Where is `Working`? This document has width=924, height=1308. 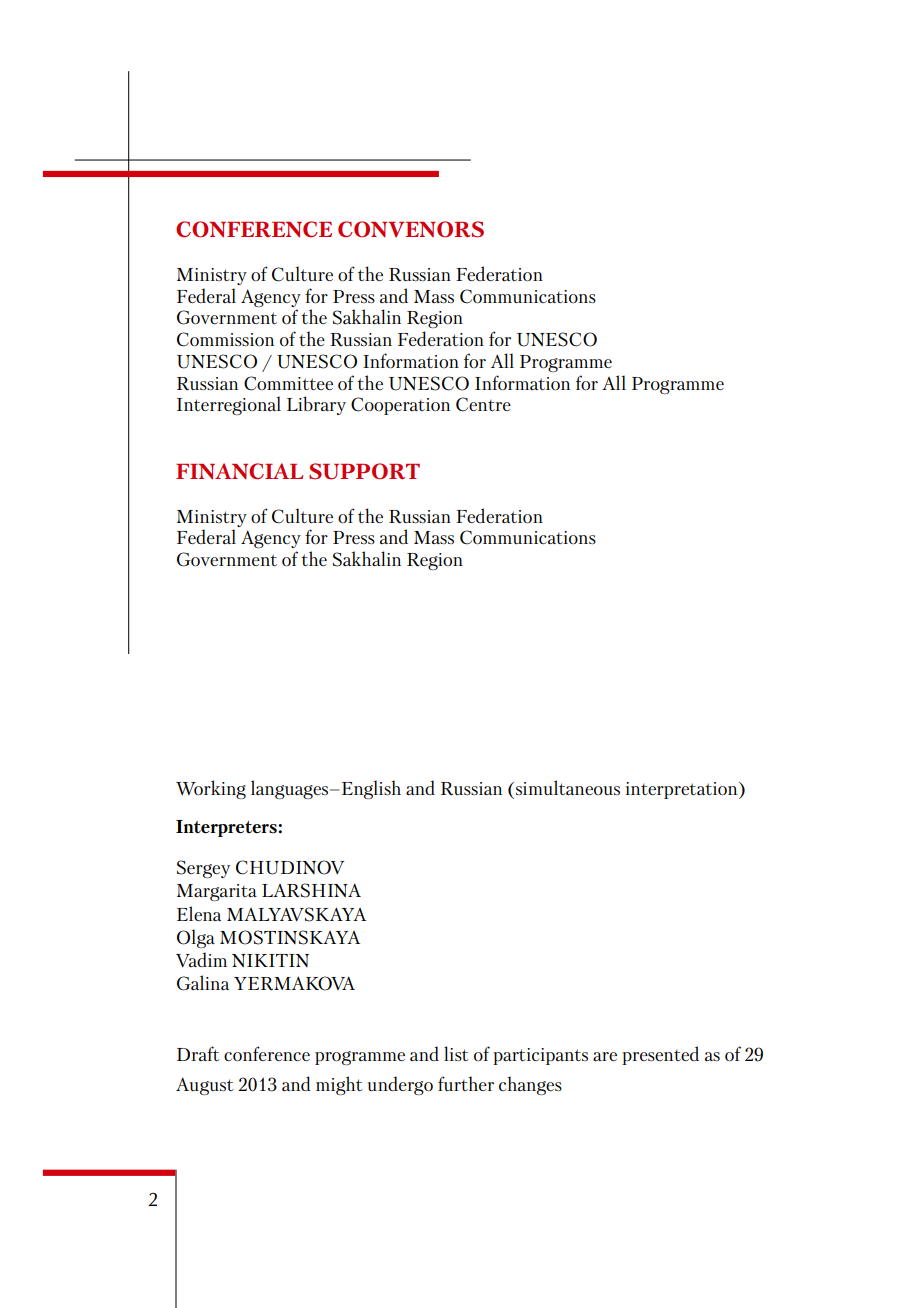
Working is located at coordinates (211, 789).
